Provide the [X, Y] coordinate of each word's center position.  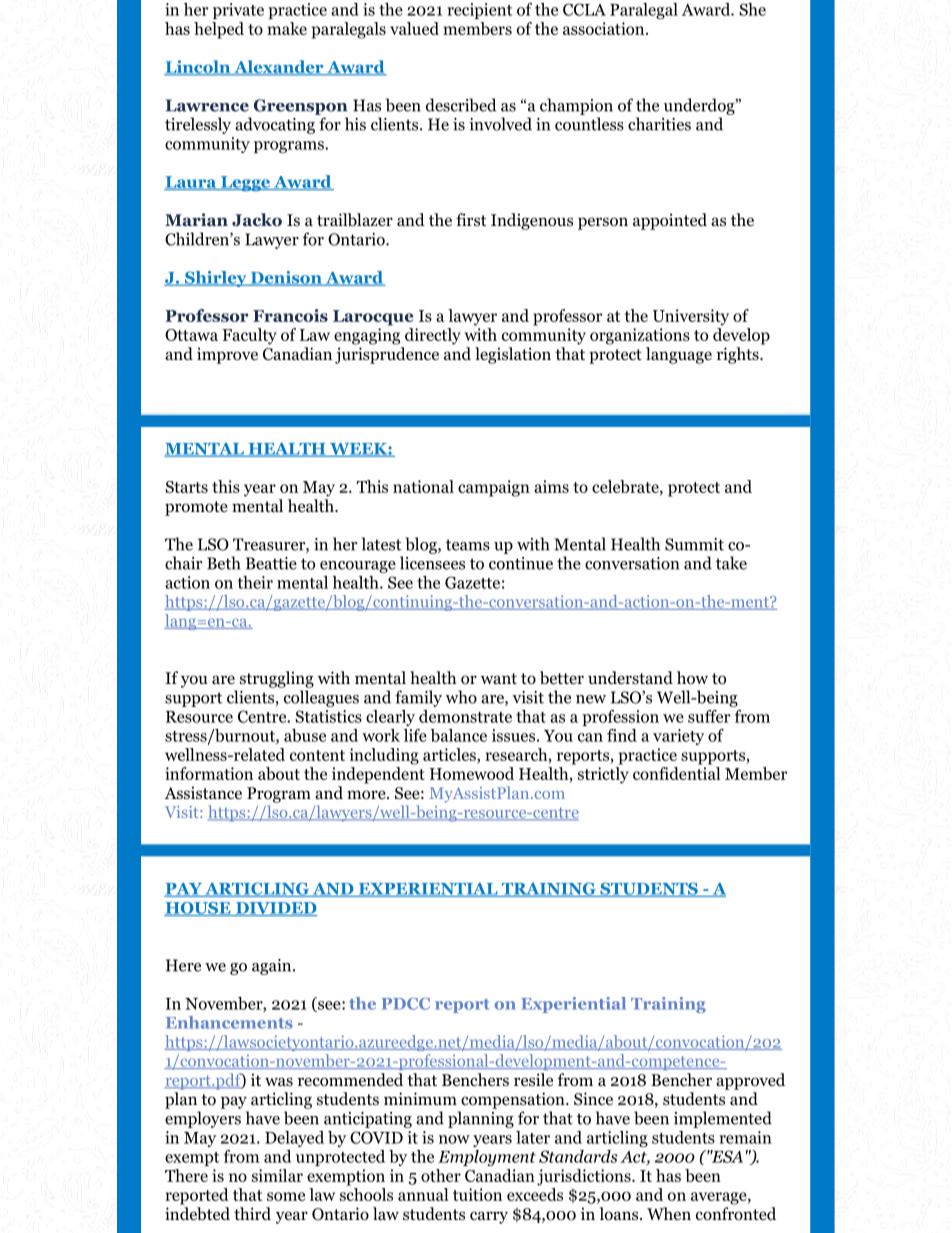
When [669, 1213]
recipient [479, 11]
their [255, 582]
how [692, 678]
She [752, 9]
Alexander [279, 68]
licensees [432, 563]
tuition [477, 1194]
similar [277, 1175]
